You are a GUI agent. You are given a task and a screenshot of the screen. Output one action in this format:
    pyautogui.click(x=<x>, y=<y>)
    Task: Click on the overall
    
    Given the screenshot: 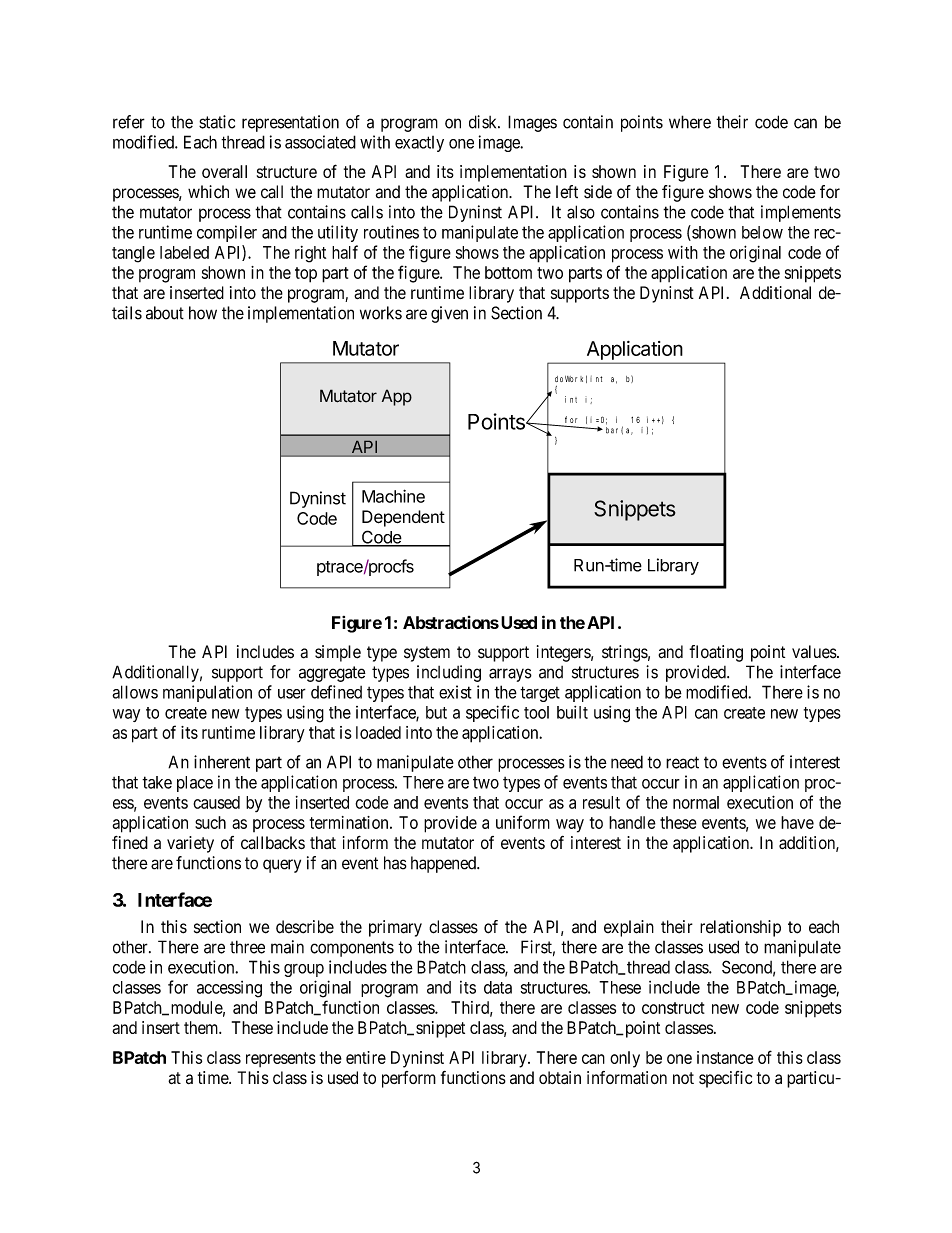 What is the action you would take?
    pyautogui.click(x=224, y=171)
